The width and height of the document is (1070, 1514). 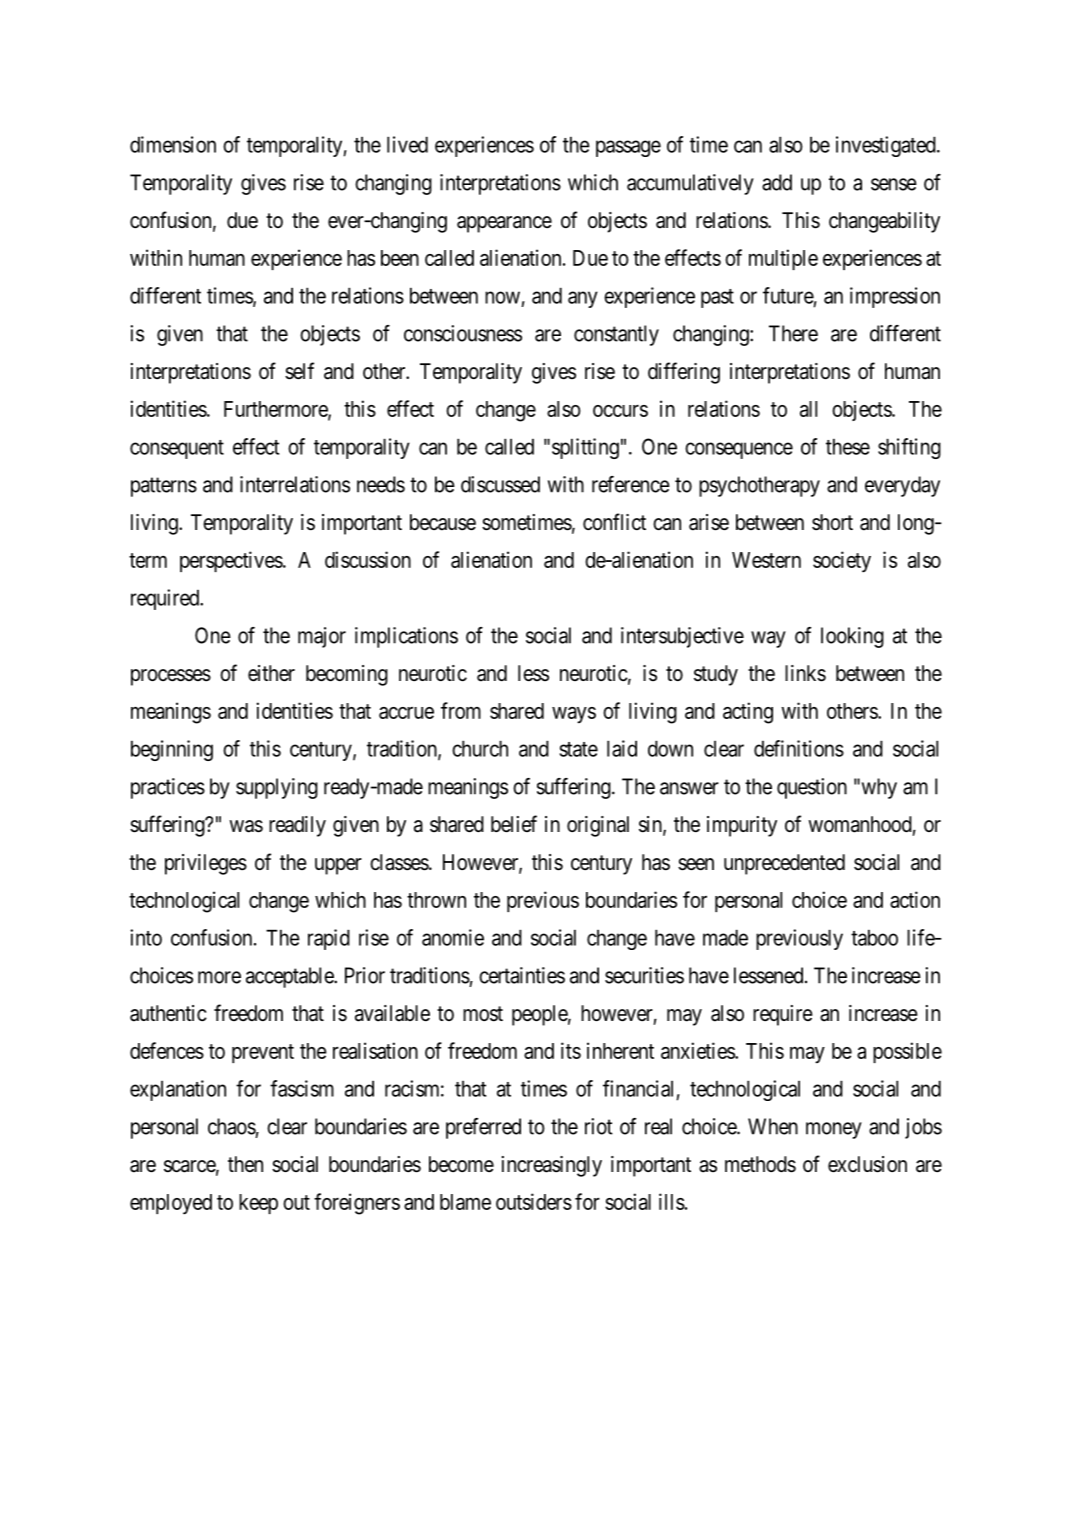 What do you see at coordinates (574, 715) in the document?
I see `ways` at bounding box center [574, 715].
